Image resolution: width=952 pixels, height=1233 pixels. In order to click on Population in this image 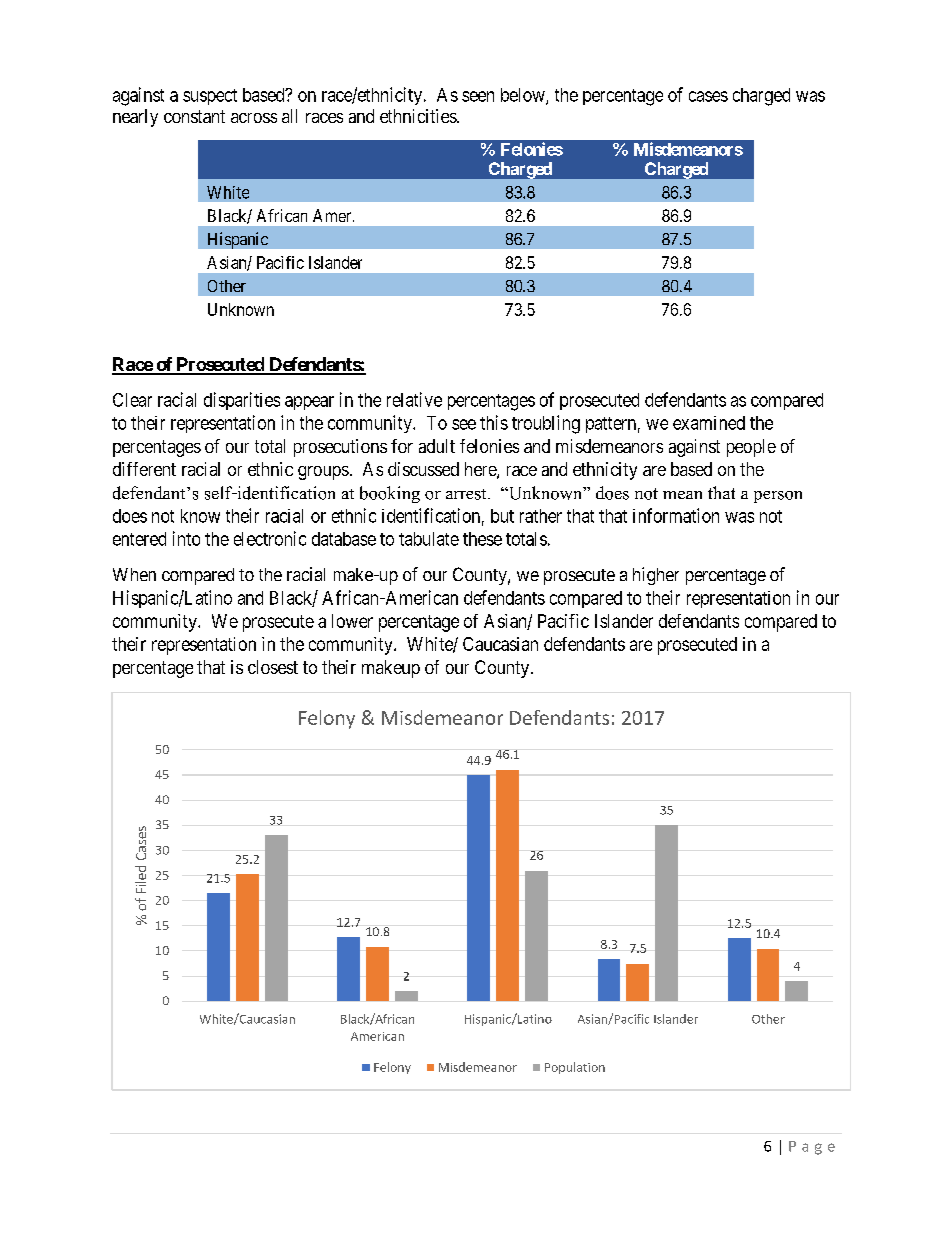, I will do `click(575, 1068)`.
